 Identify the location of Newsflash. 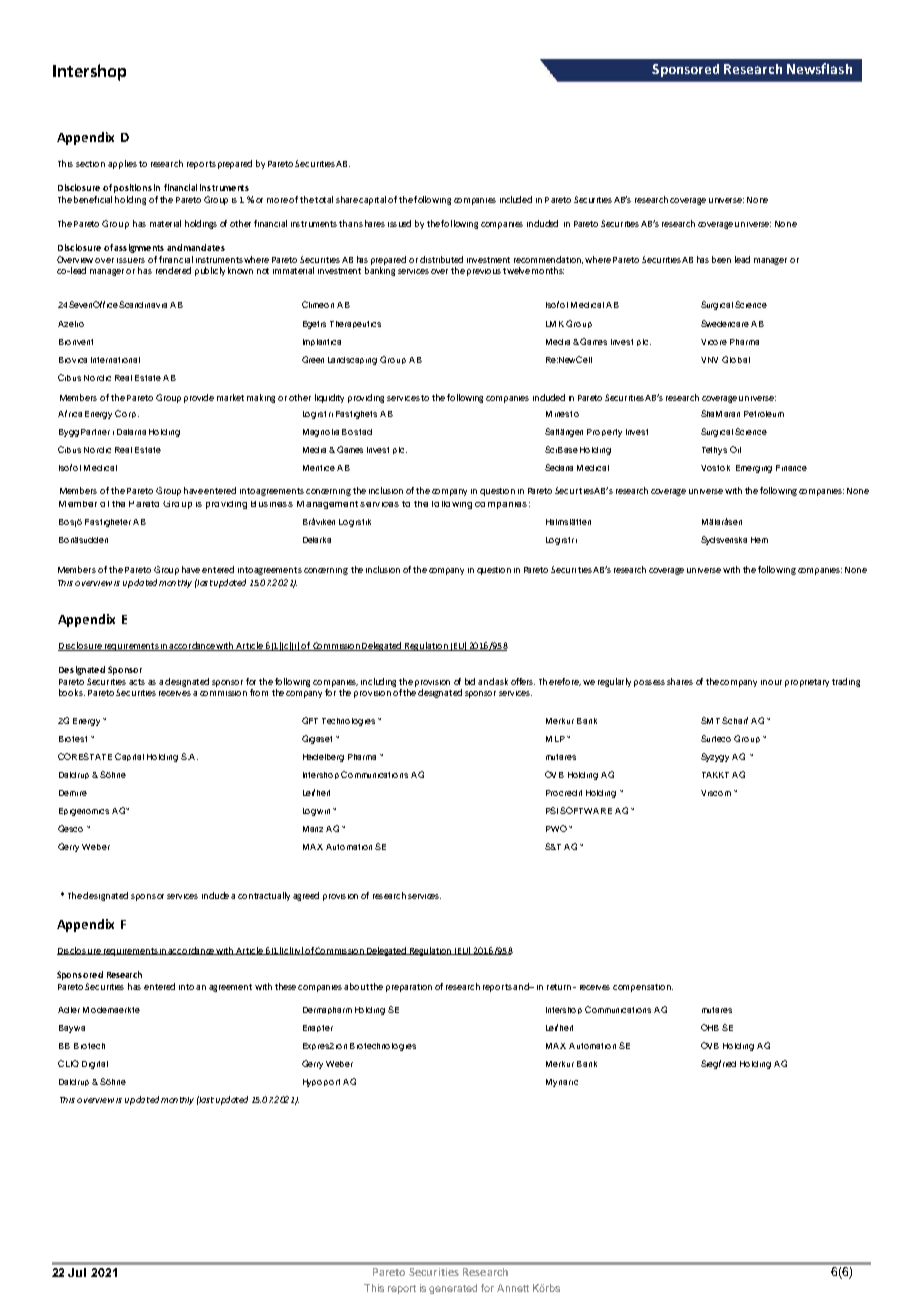
(819, 68).
